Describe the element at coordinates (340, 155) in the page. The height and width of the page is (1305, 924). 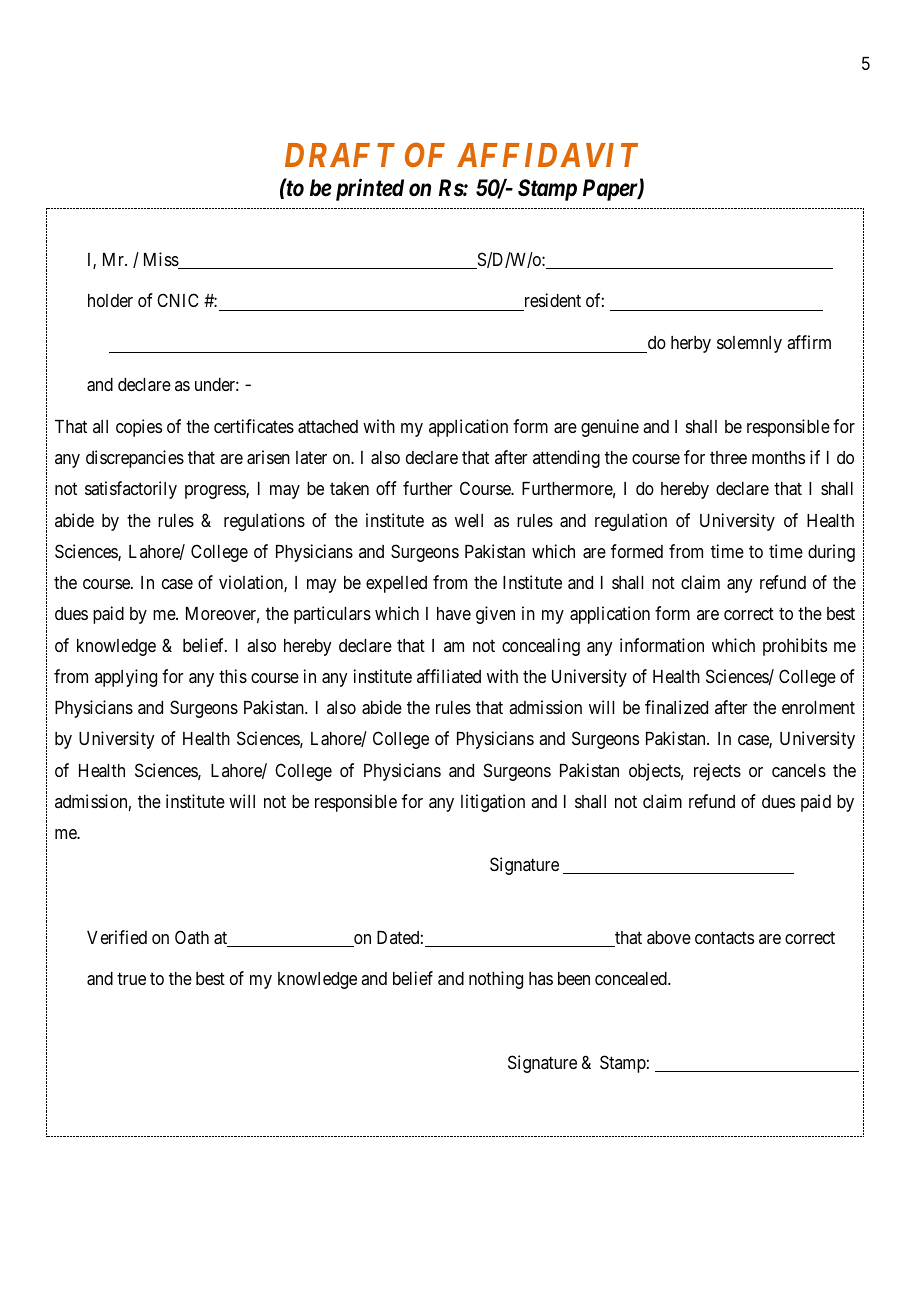
I see `DRAFT` at that location.
